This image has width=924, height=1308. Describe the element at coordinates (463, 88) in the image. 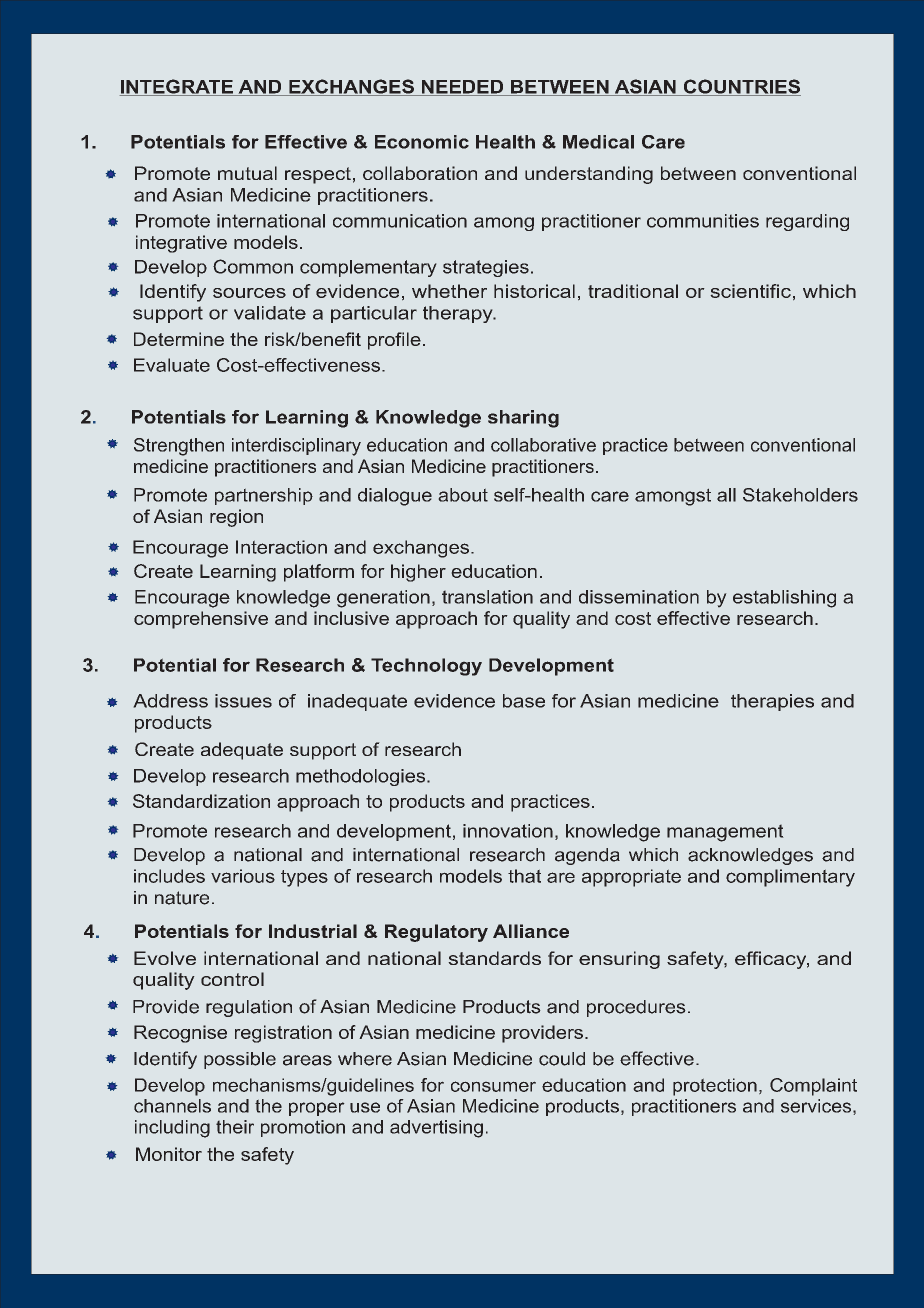

I see `NEEDED` at that location.
